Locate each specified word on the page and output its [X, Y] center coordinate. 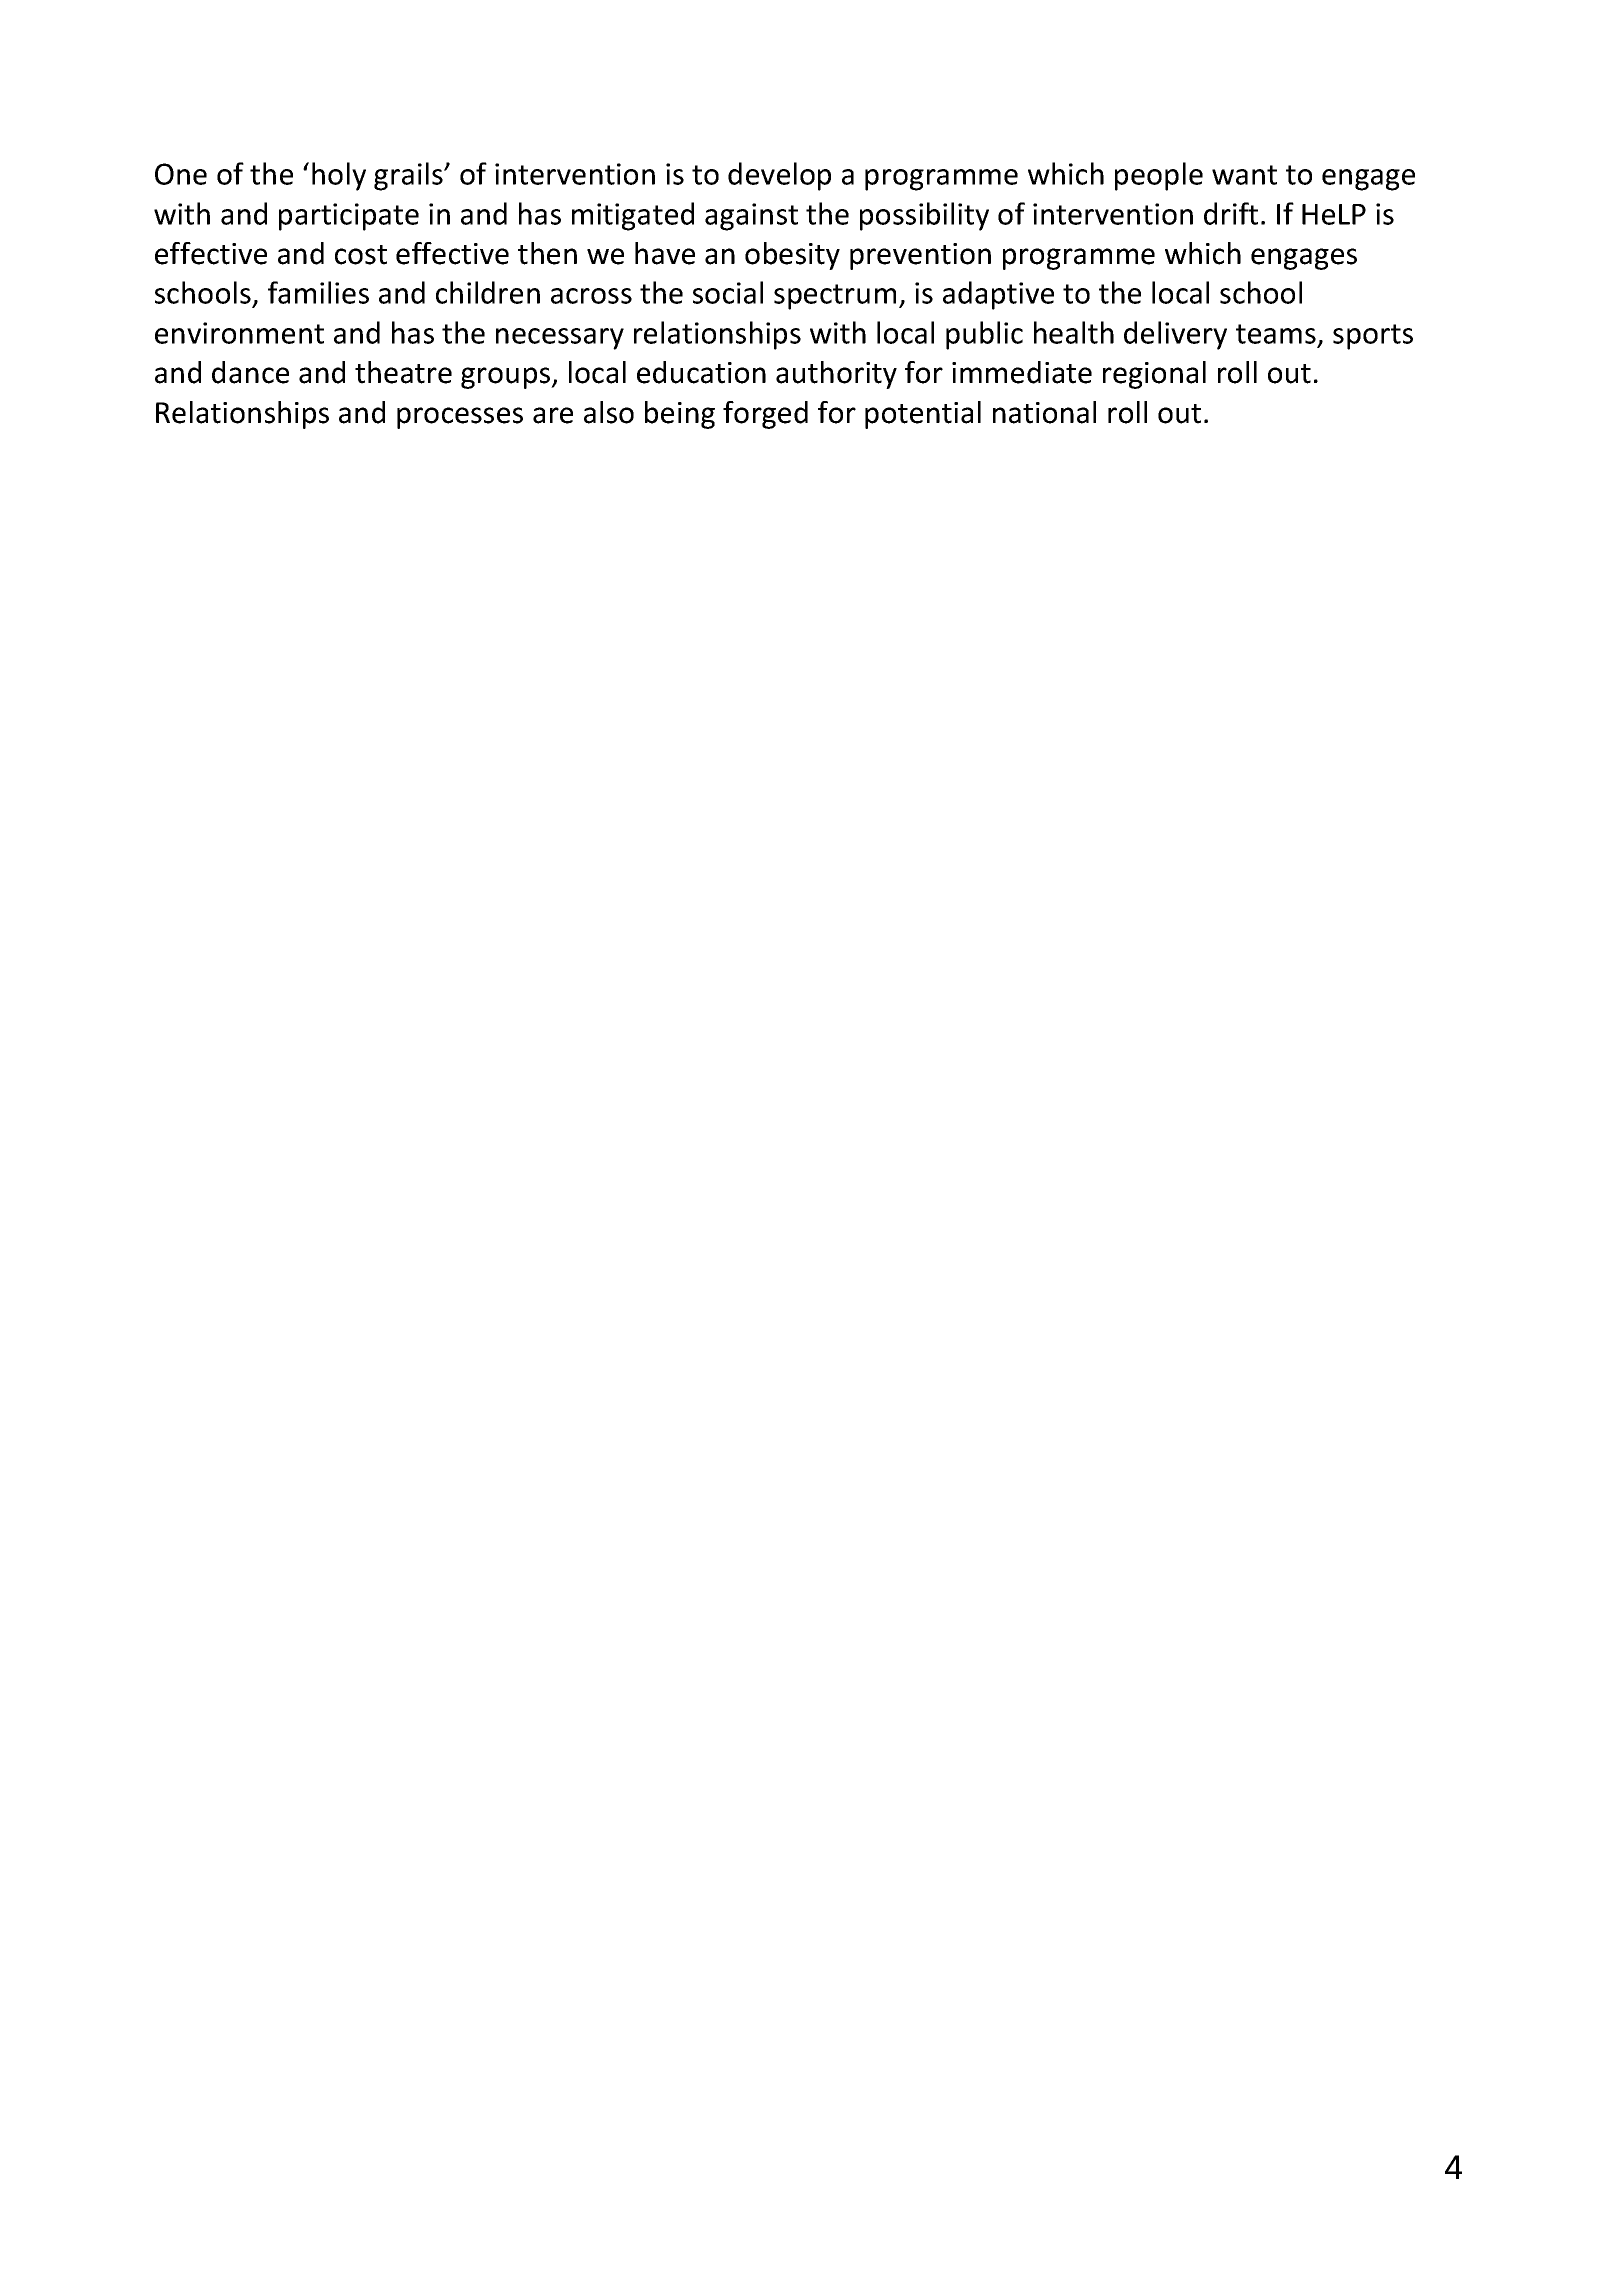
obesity [792, 256]
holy [339, 176]
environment [239, 333]
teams [1276, 334]
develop [779, 176]
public [984, 335]
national [1044, 412]
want [1244, 175]
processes [460, 418]
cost [361, 255]
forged [765, 415]
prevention [920, 256]
